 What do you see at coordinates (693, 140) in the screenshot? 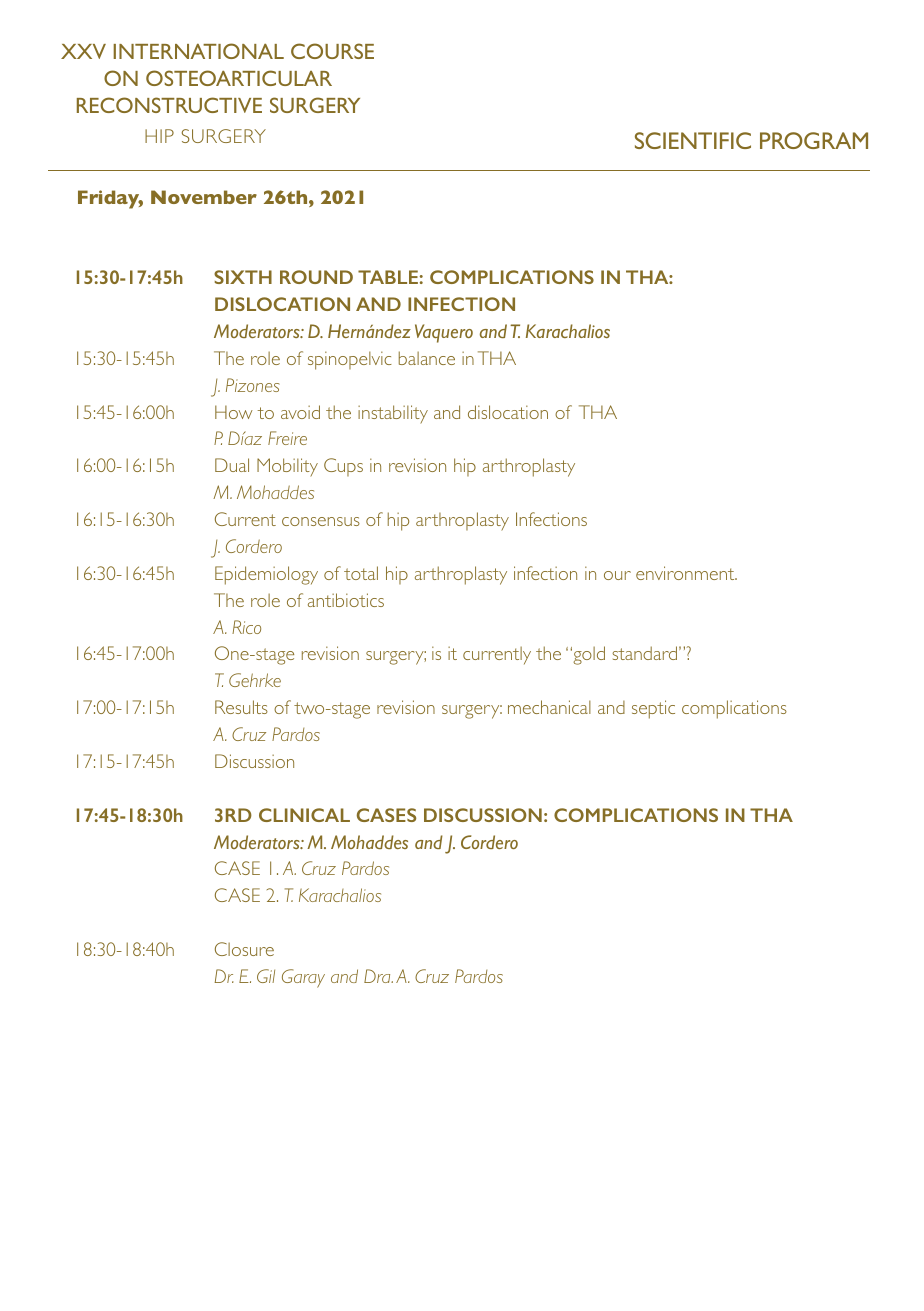
I see `SCIENTIFIC` at bounding box center [693, 140].
